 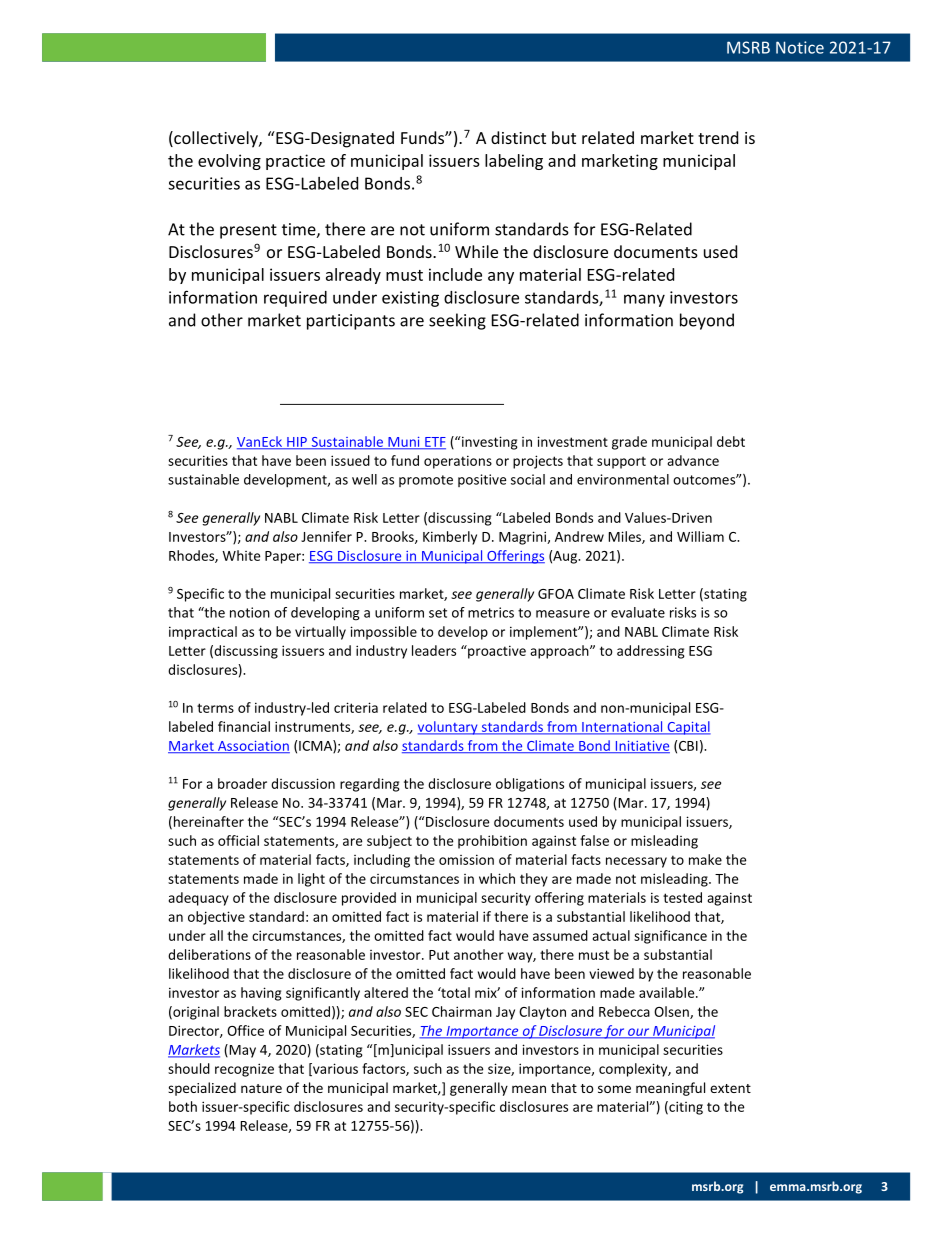 I want to click on HIP, so click(x=297, y=443).
